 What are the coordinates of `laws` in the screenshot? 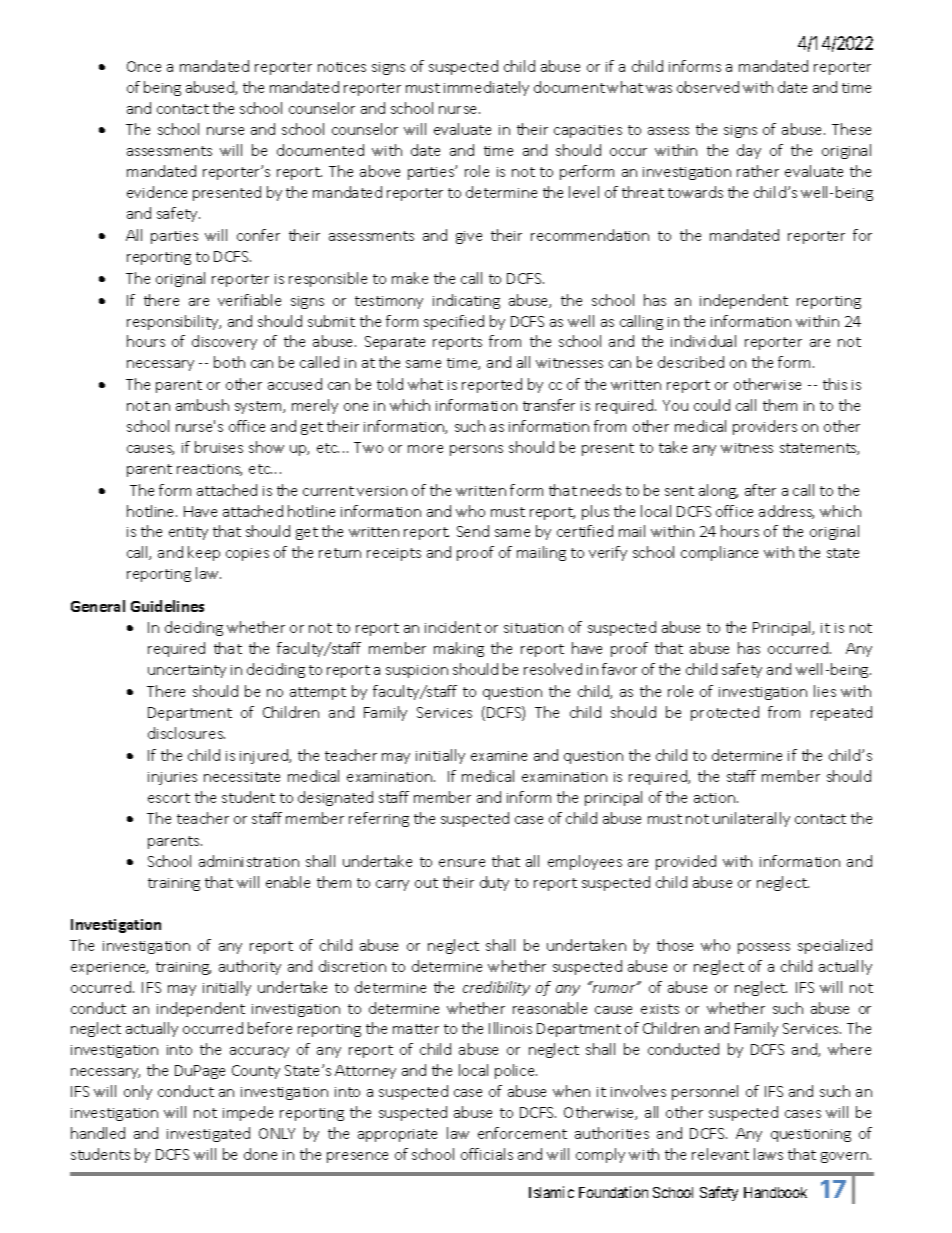 It's located at (768, 1154).
